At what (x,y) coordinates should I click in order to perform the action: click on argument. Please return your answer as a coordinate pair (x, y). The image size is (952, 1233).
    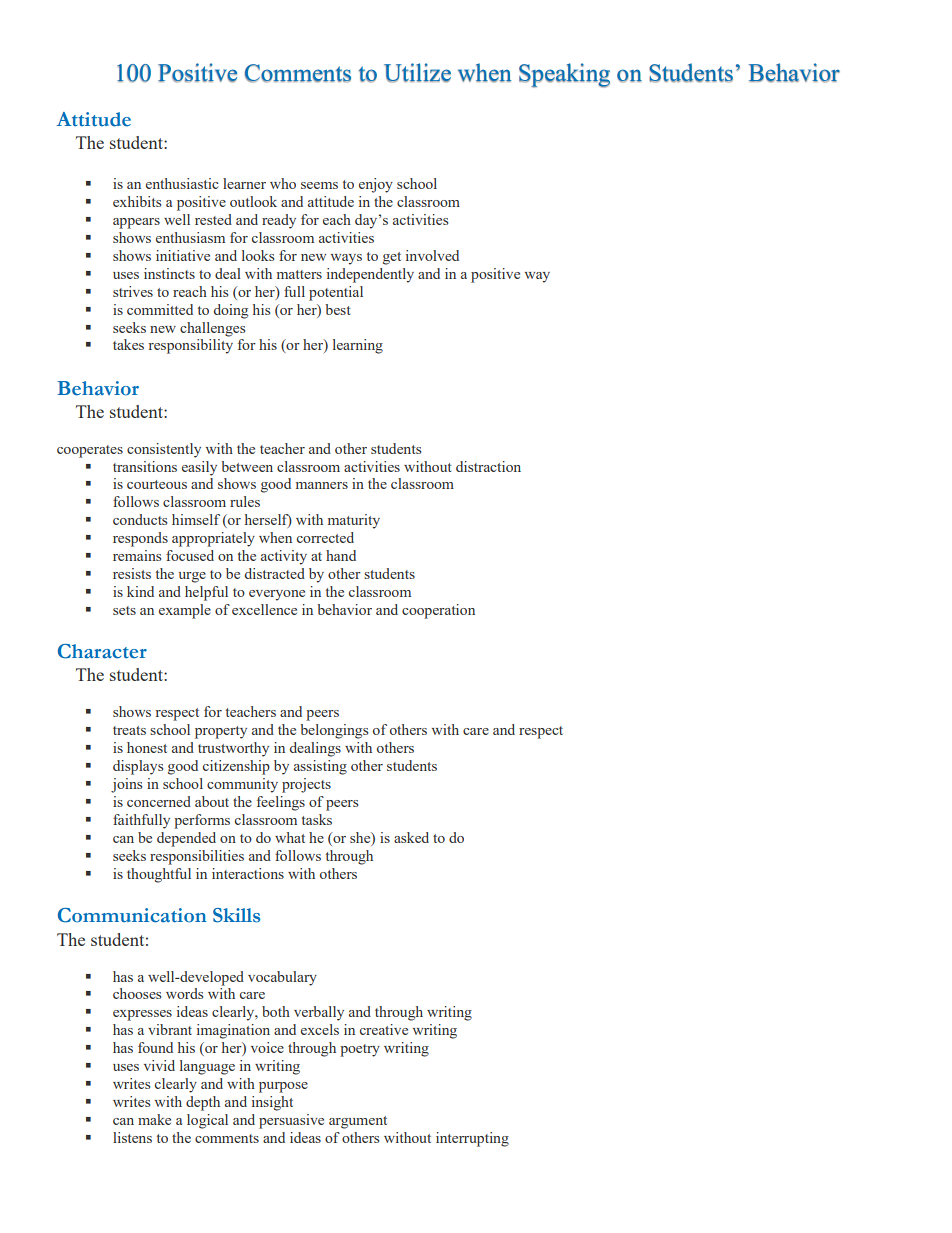
    Looking at the image, I should click on (358, 1122).
